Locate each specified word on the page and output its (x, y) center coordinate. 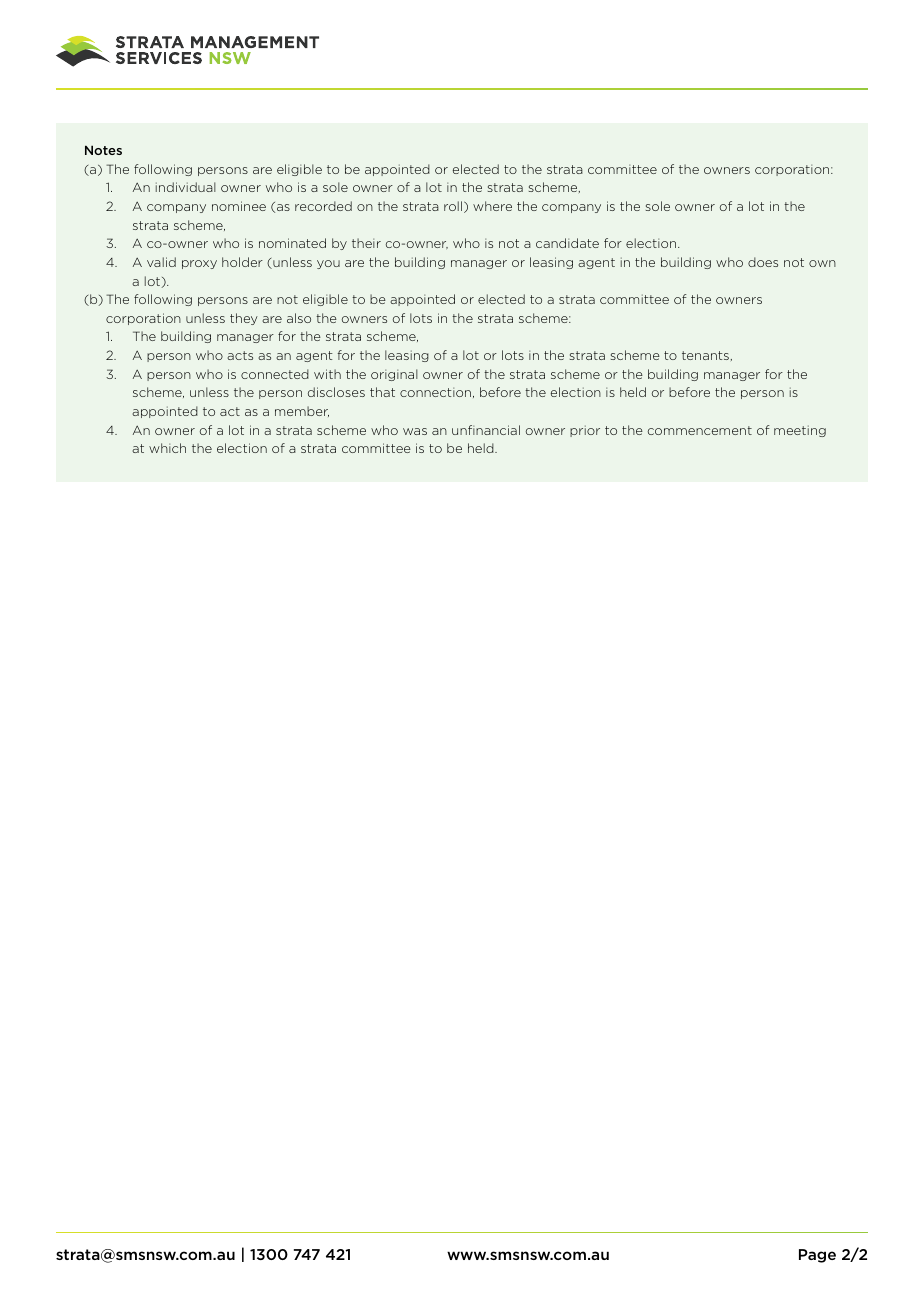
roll (453, 206)
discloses (336, 392)
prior (585, 431)
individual (186, 187)
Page (817, 1256)
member (302, 411)
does (763, 262)
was (415, 431)
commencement (700, 430)
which (167, 448)
